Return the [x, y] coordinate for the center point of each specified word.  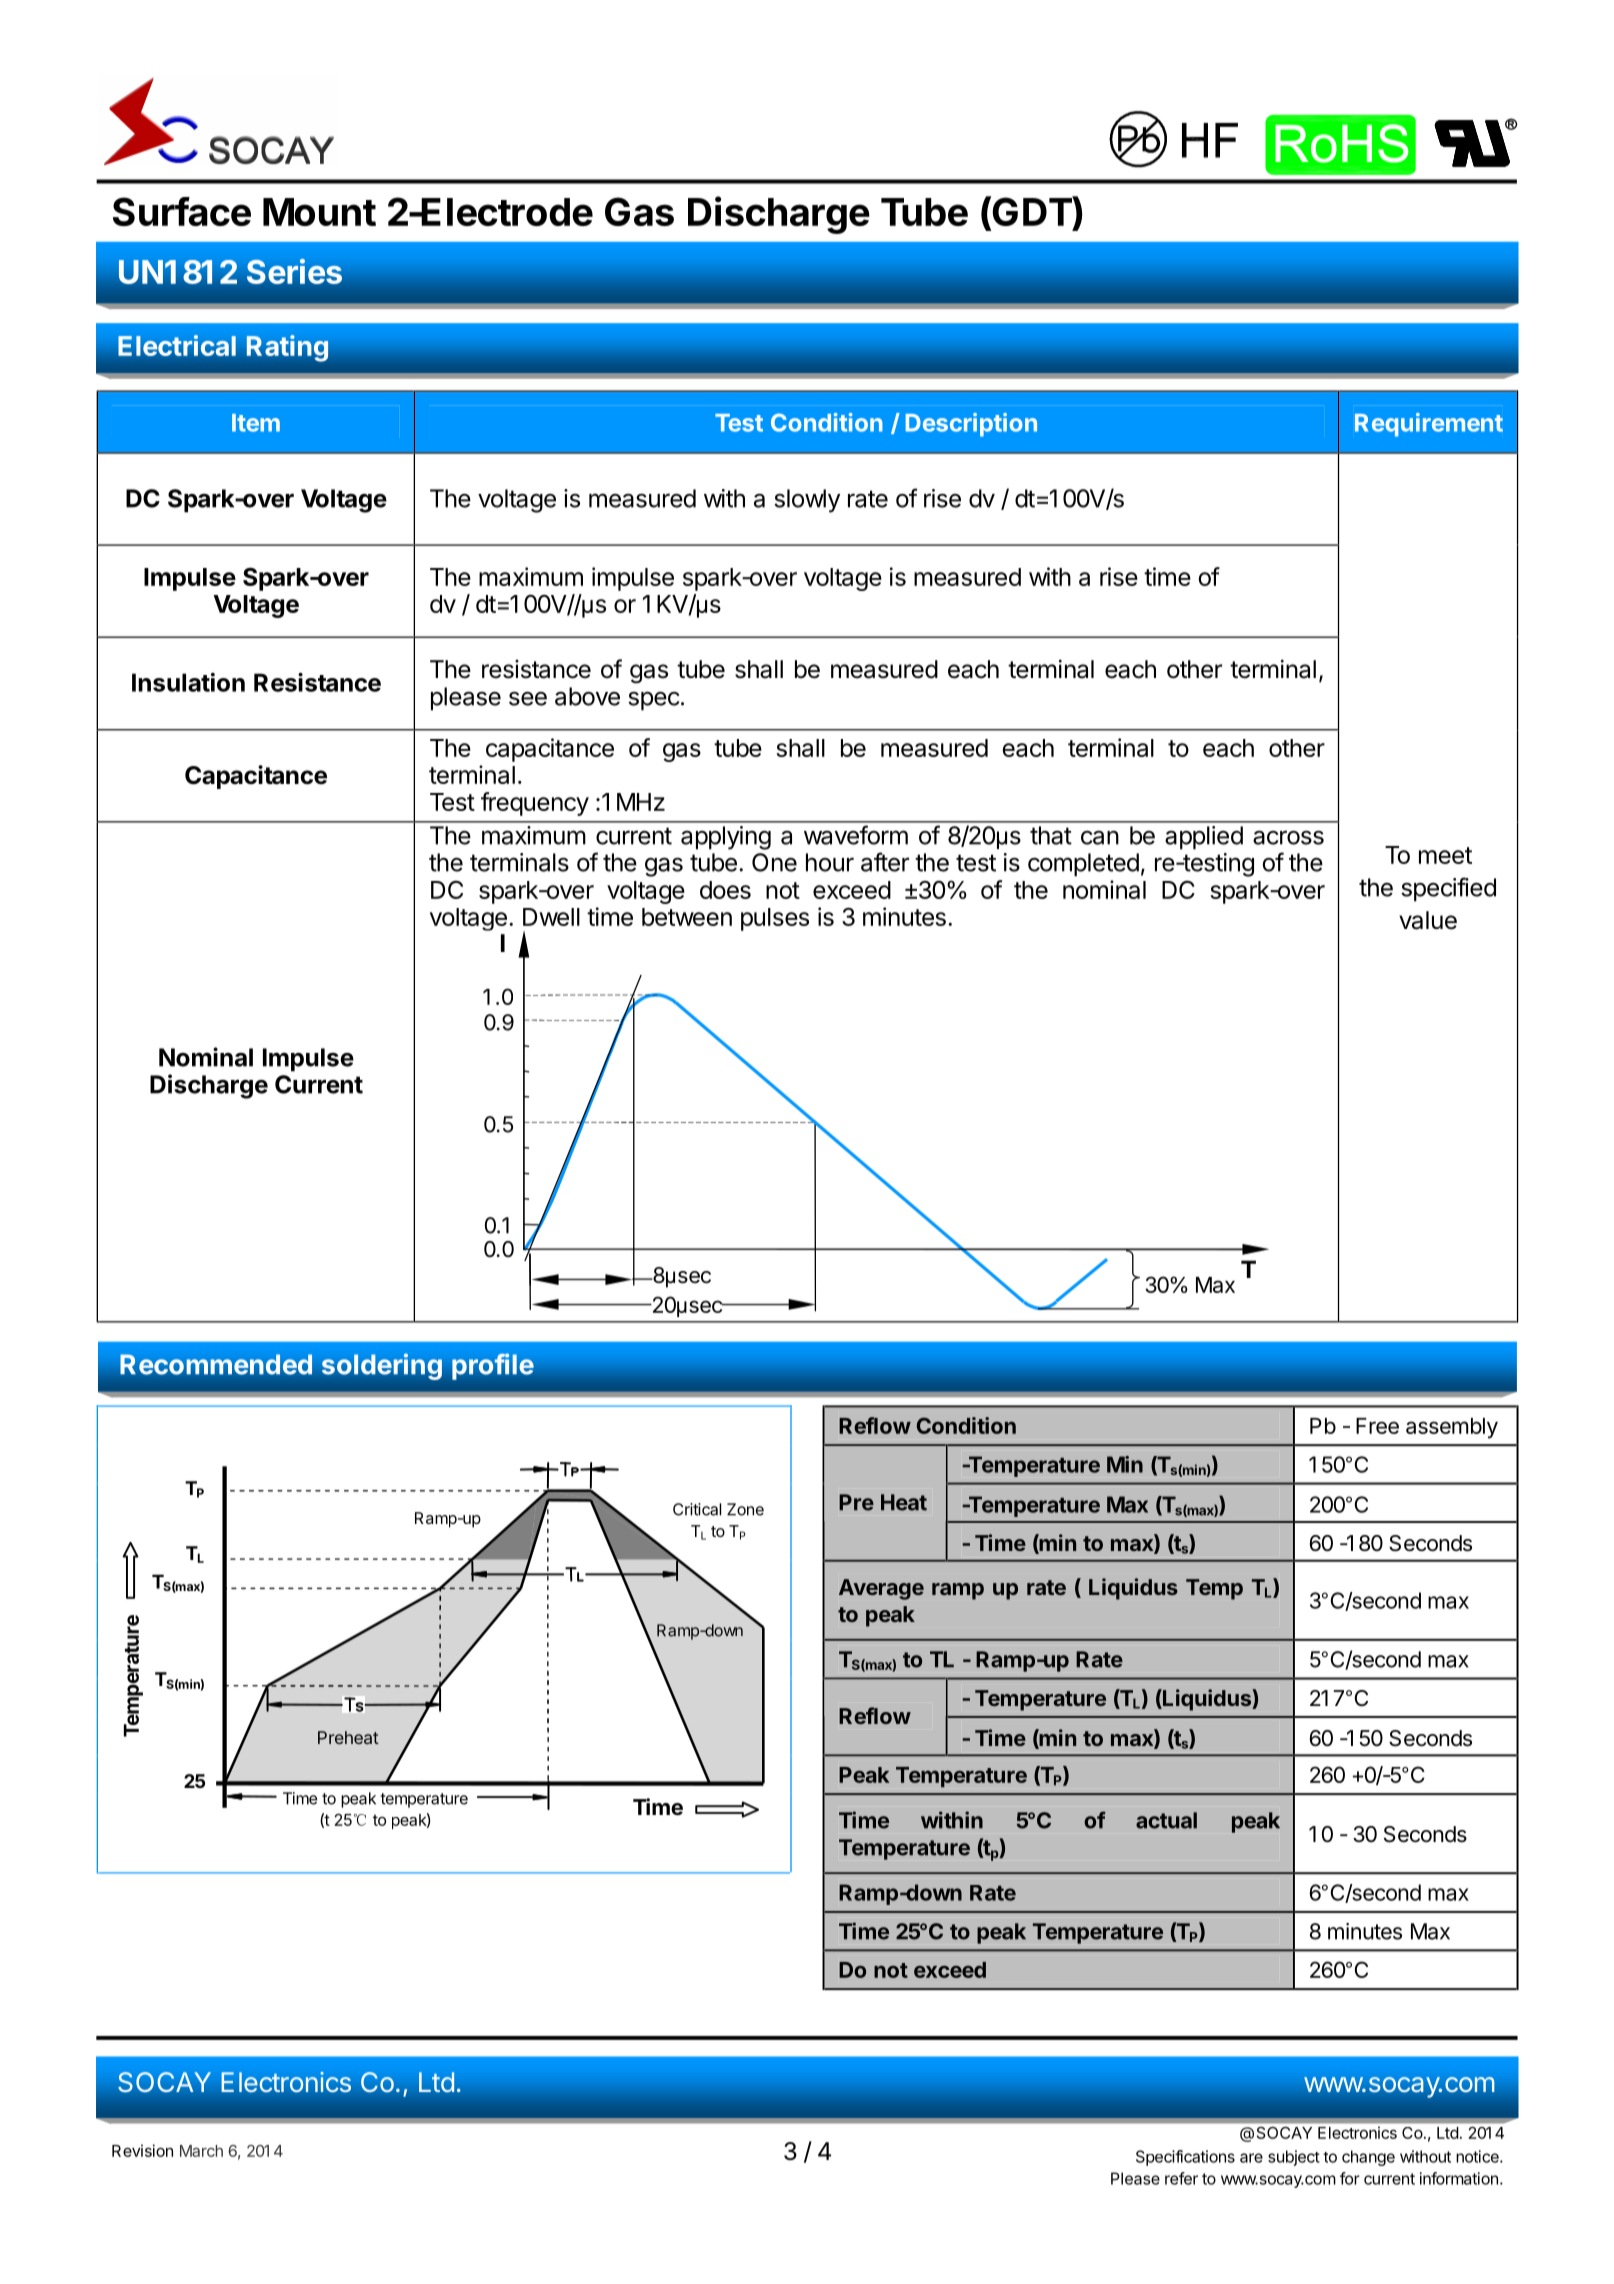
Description [971, 425]
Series [294, 271]
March [201, 2151]
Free [1377, 1426]
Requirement [1429, 425]
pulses [775, 919]
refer [1181, 2178]
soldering [382, 1366]
